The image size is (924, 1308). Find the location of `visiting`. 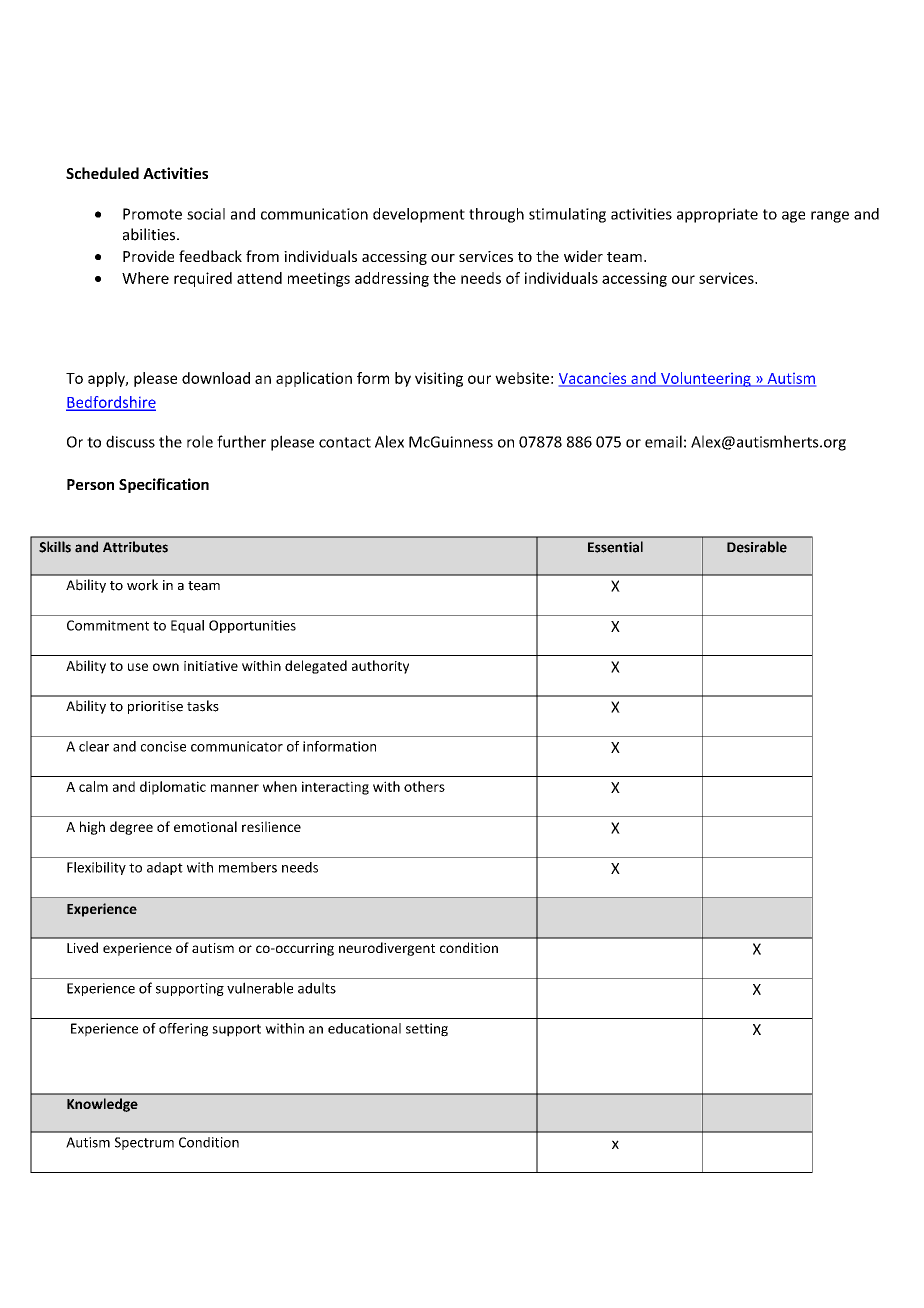

visiting is located at coordinates (439, 379).
